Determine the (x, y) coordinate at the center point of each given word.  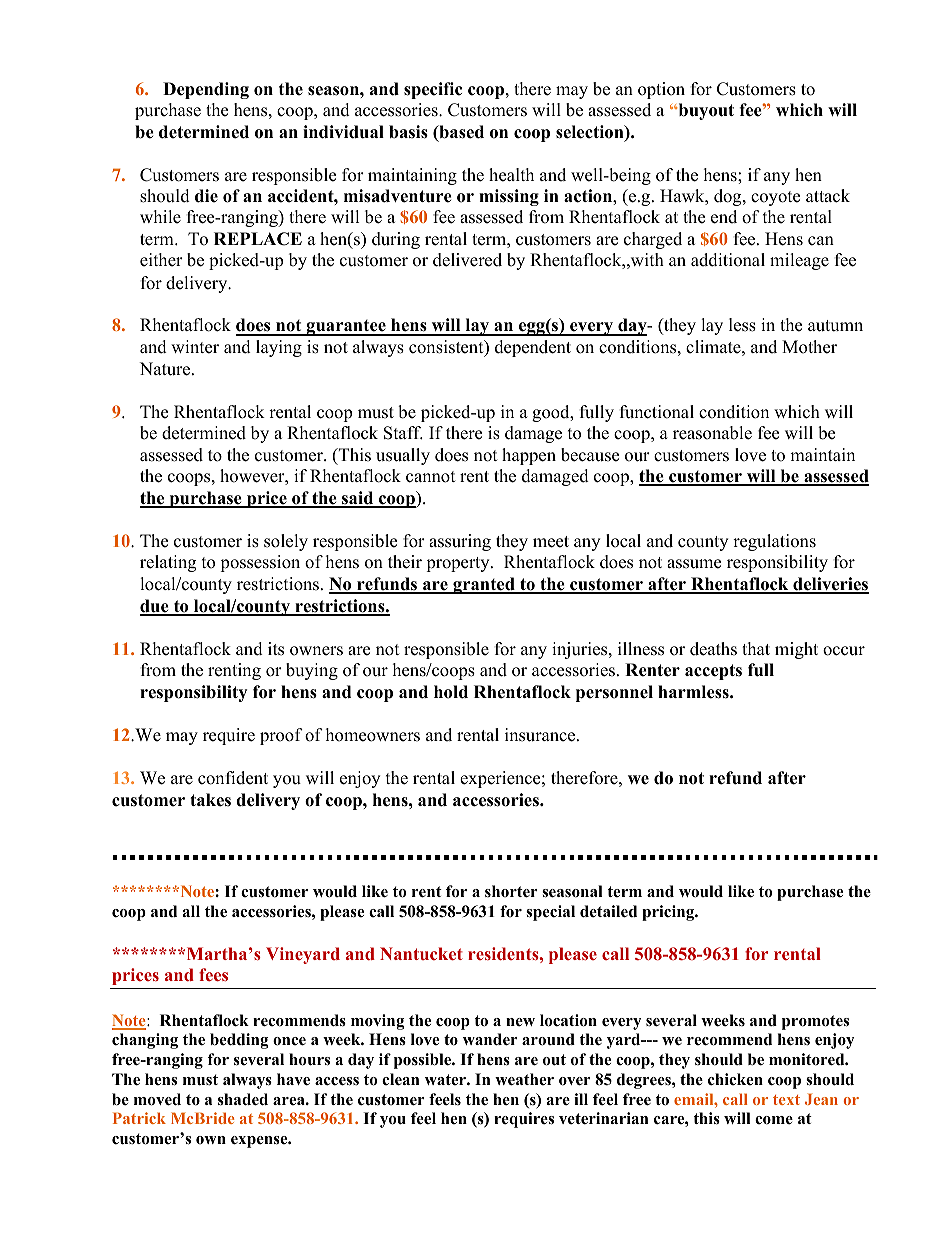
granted (484, 585)
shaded (243, 1099)
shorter (511, 891)
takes (210, 800)
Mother (809, 347)
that (756, 648)
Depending (206, 90)
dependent (533, 348)
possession (260, 563)
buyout (705, 111)
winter (195, 347)
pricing (669, 913)
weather (524, 1079)
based (460, 133)
